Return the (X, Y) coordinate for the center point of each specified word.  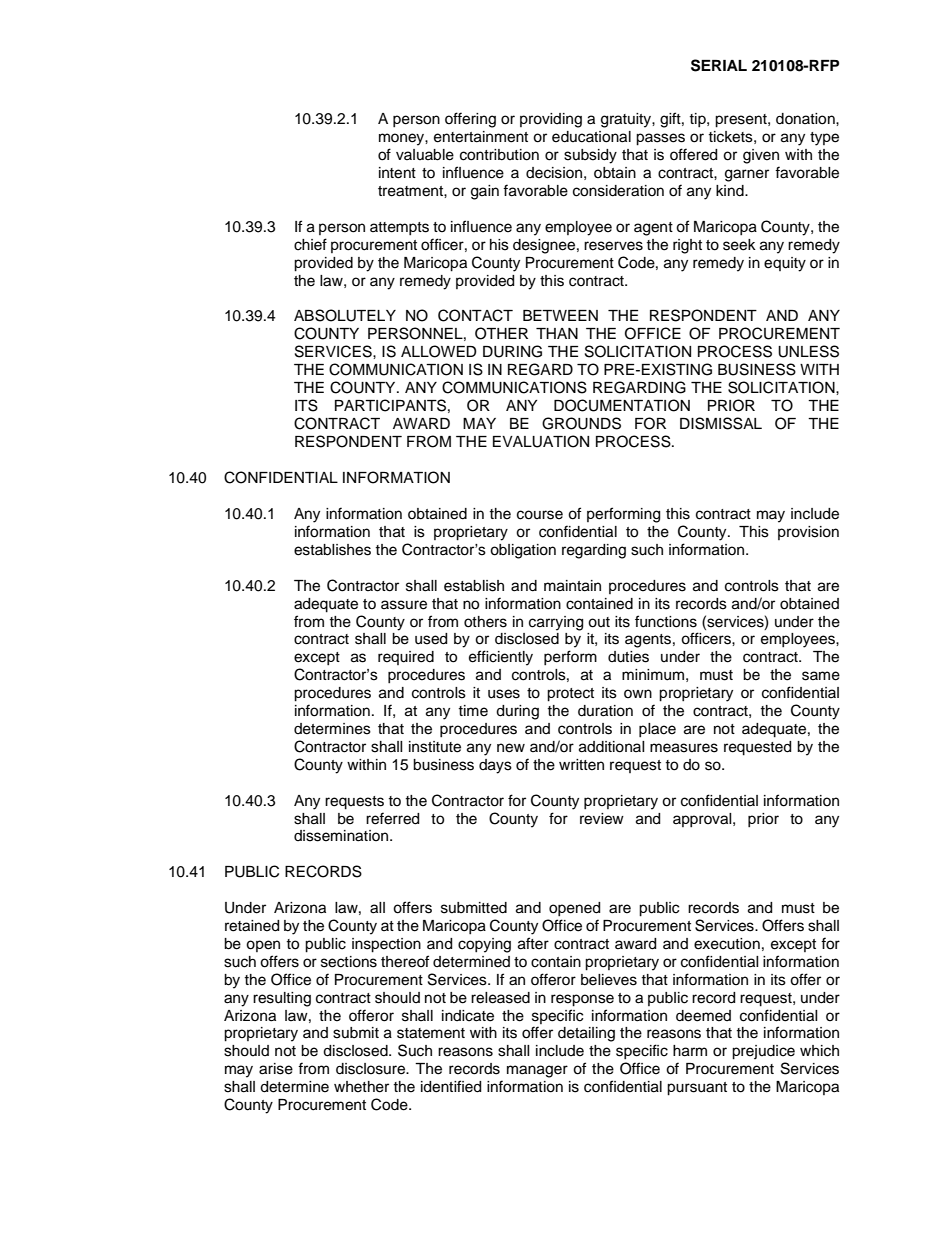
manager (537, 1071)
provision (808, 533)
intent (397, 173)
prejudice (763, 1052)
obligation (523, 551)
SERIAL (719, 65)
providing (551, 120)
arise (276, 1069)
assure (404, 605)
